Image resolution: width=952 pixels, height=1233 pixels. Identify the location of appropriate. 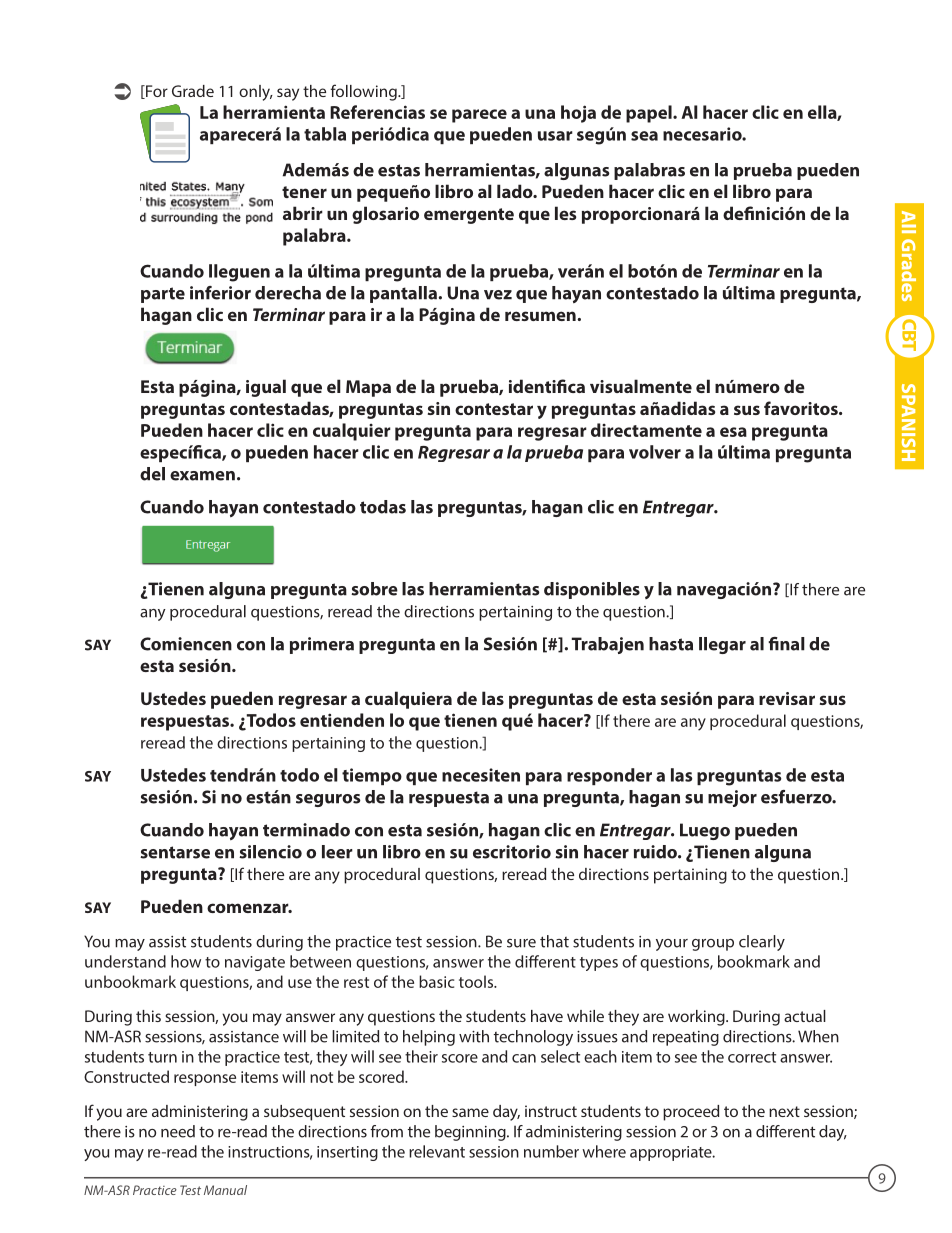
(672, 1153).
